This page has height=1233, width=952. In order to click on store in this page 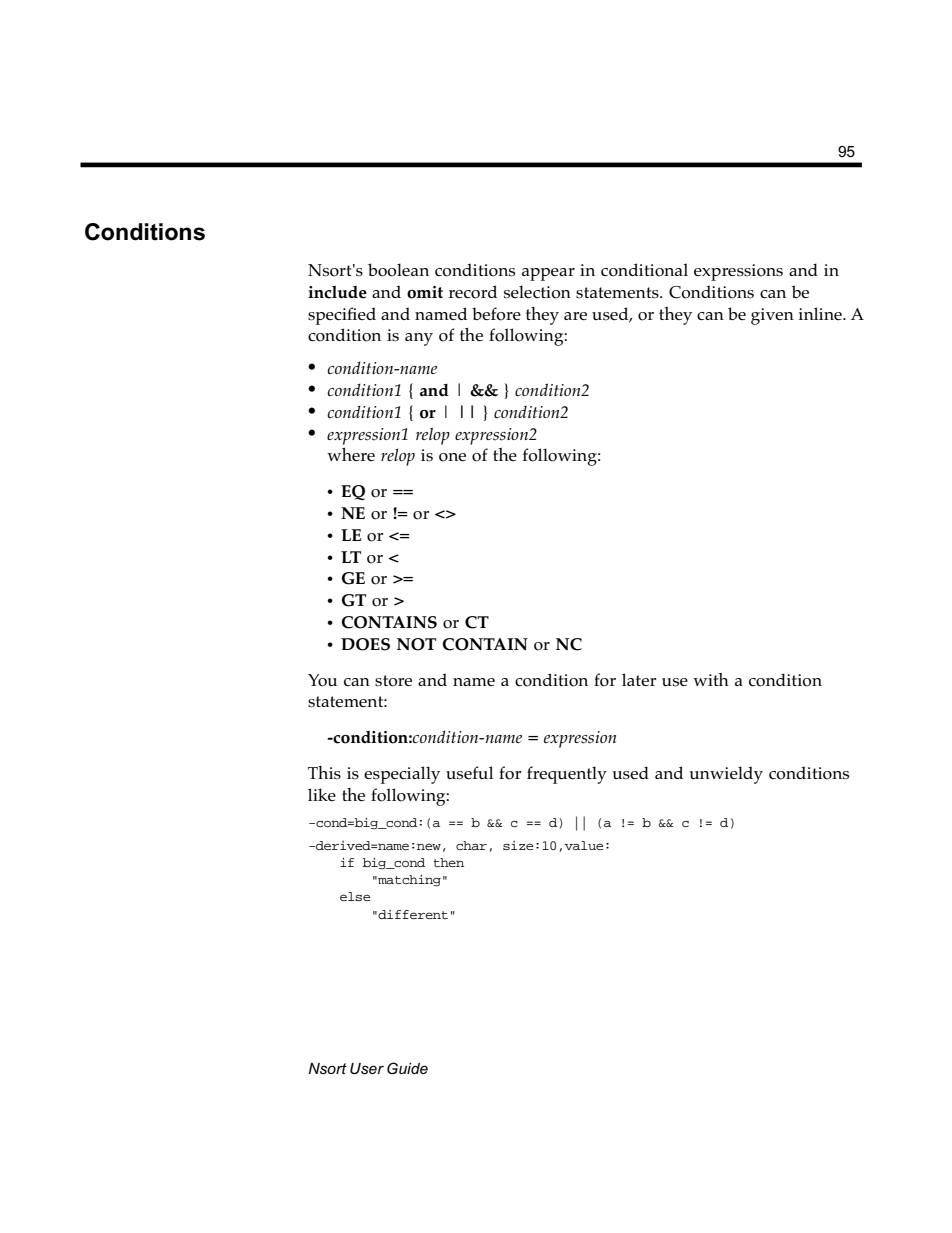, I will do `click(393, 681)`.
